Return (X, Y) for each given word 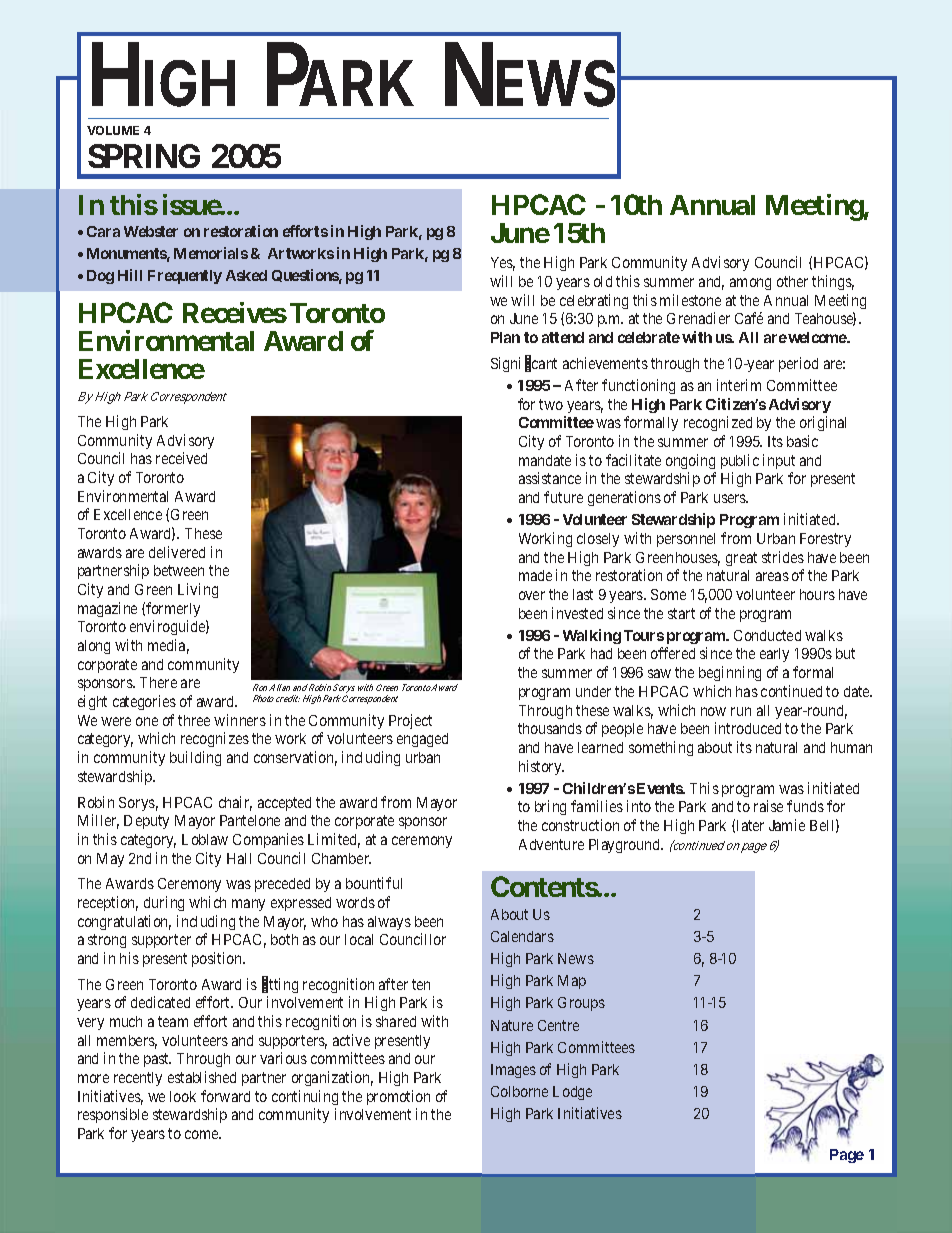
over (532, 595)
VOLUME (113, 130)
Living (198, 590)
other (792, 281)
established (202, 1077)
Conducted (767, 635)
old (603, 281)
